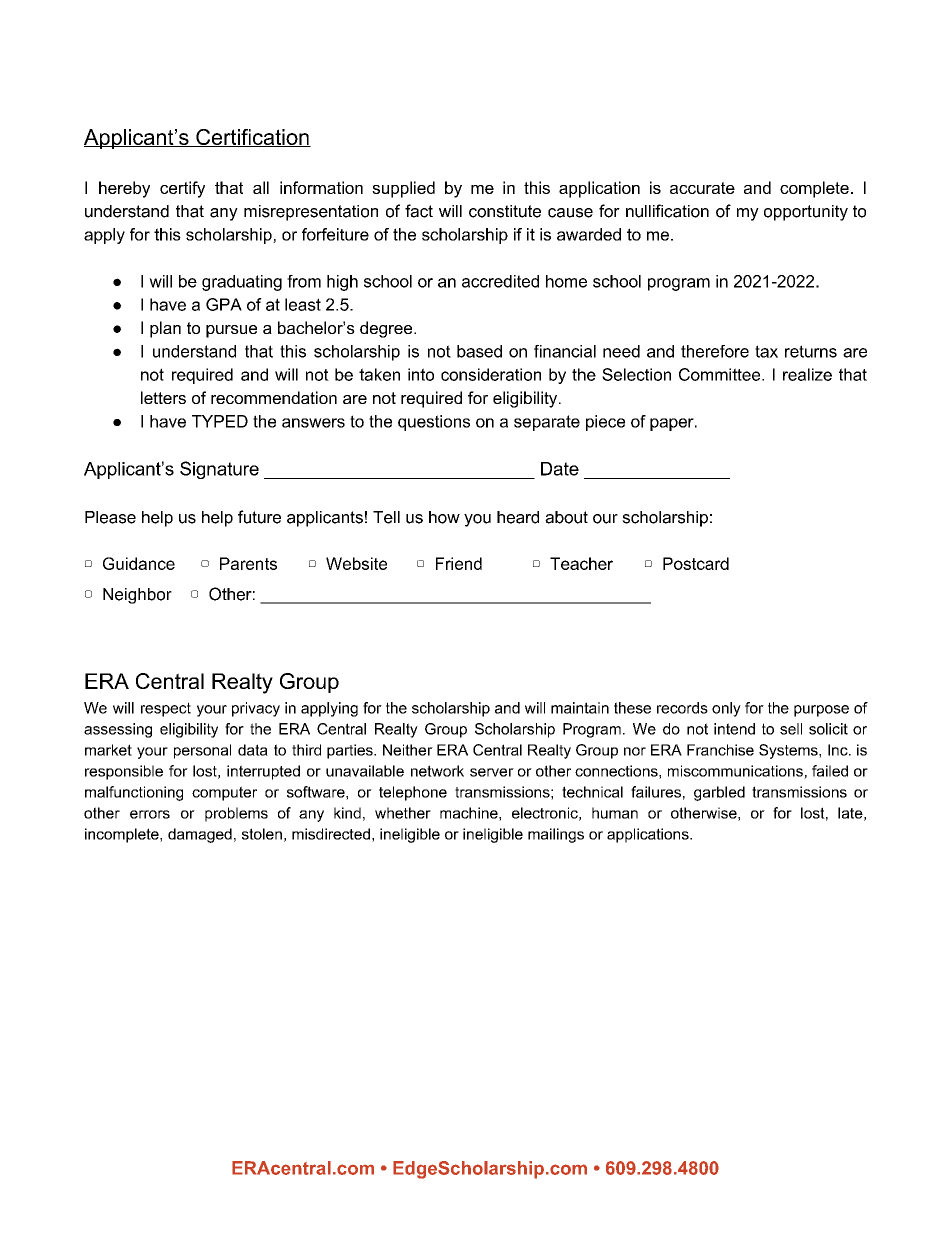  Describe the element at coordinates (236, 814) in the document. I see `problems` at that location.
